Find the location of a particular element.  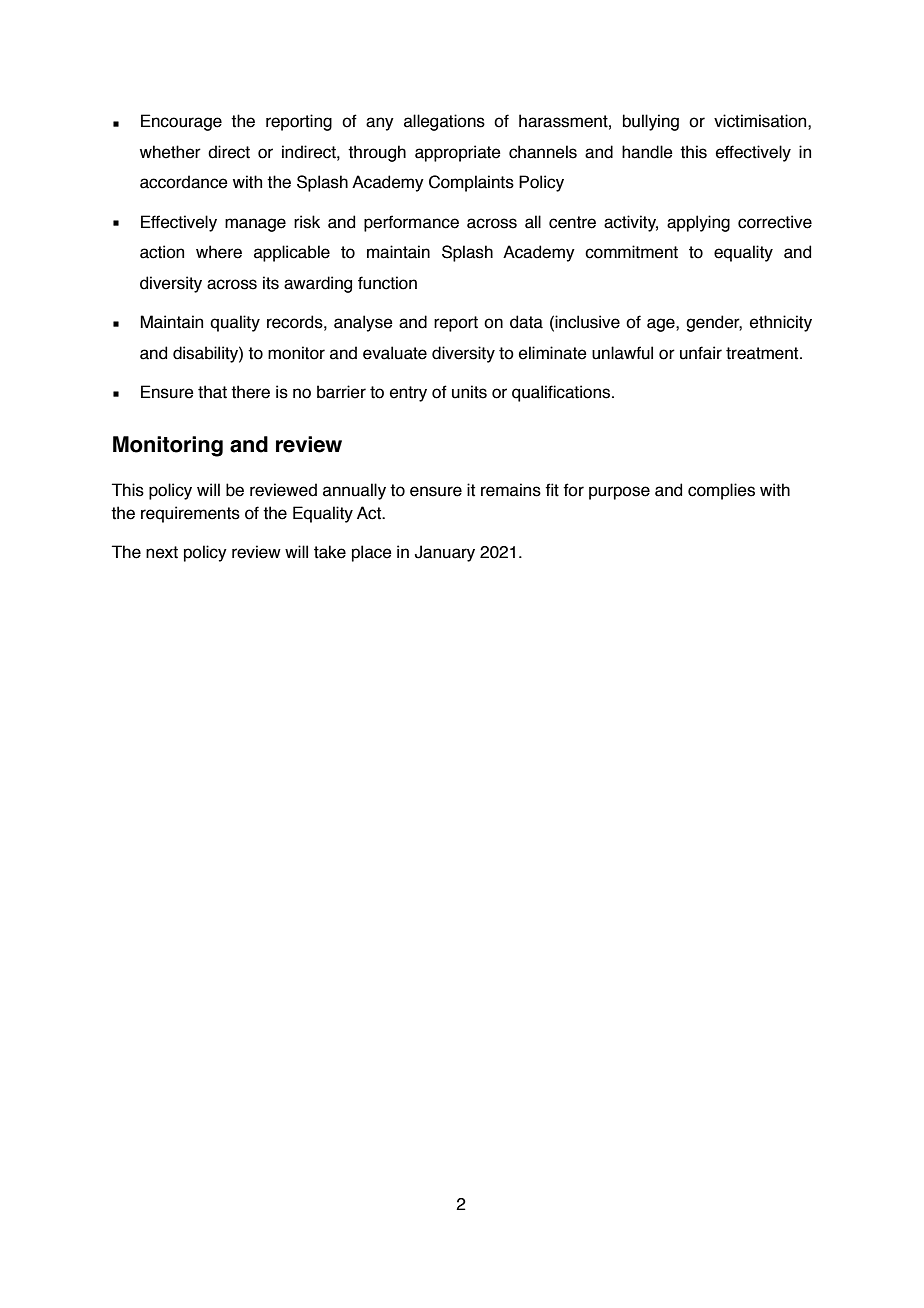

unfair is located at coordinates (701, 353).
